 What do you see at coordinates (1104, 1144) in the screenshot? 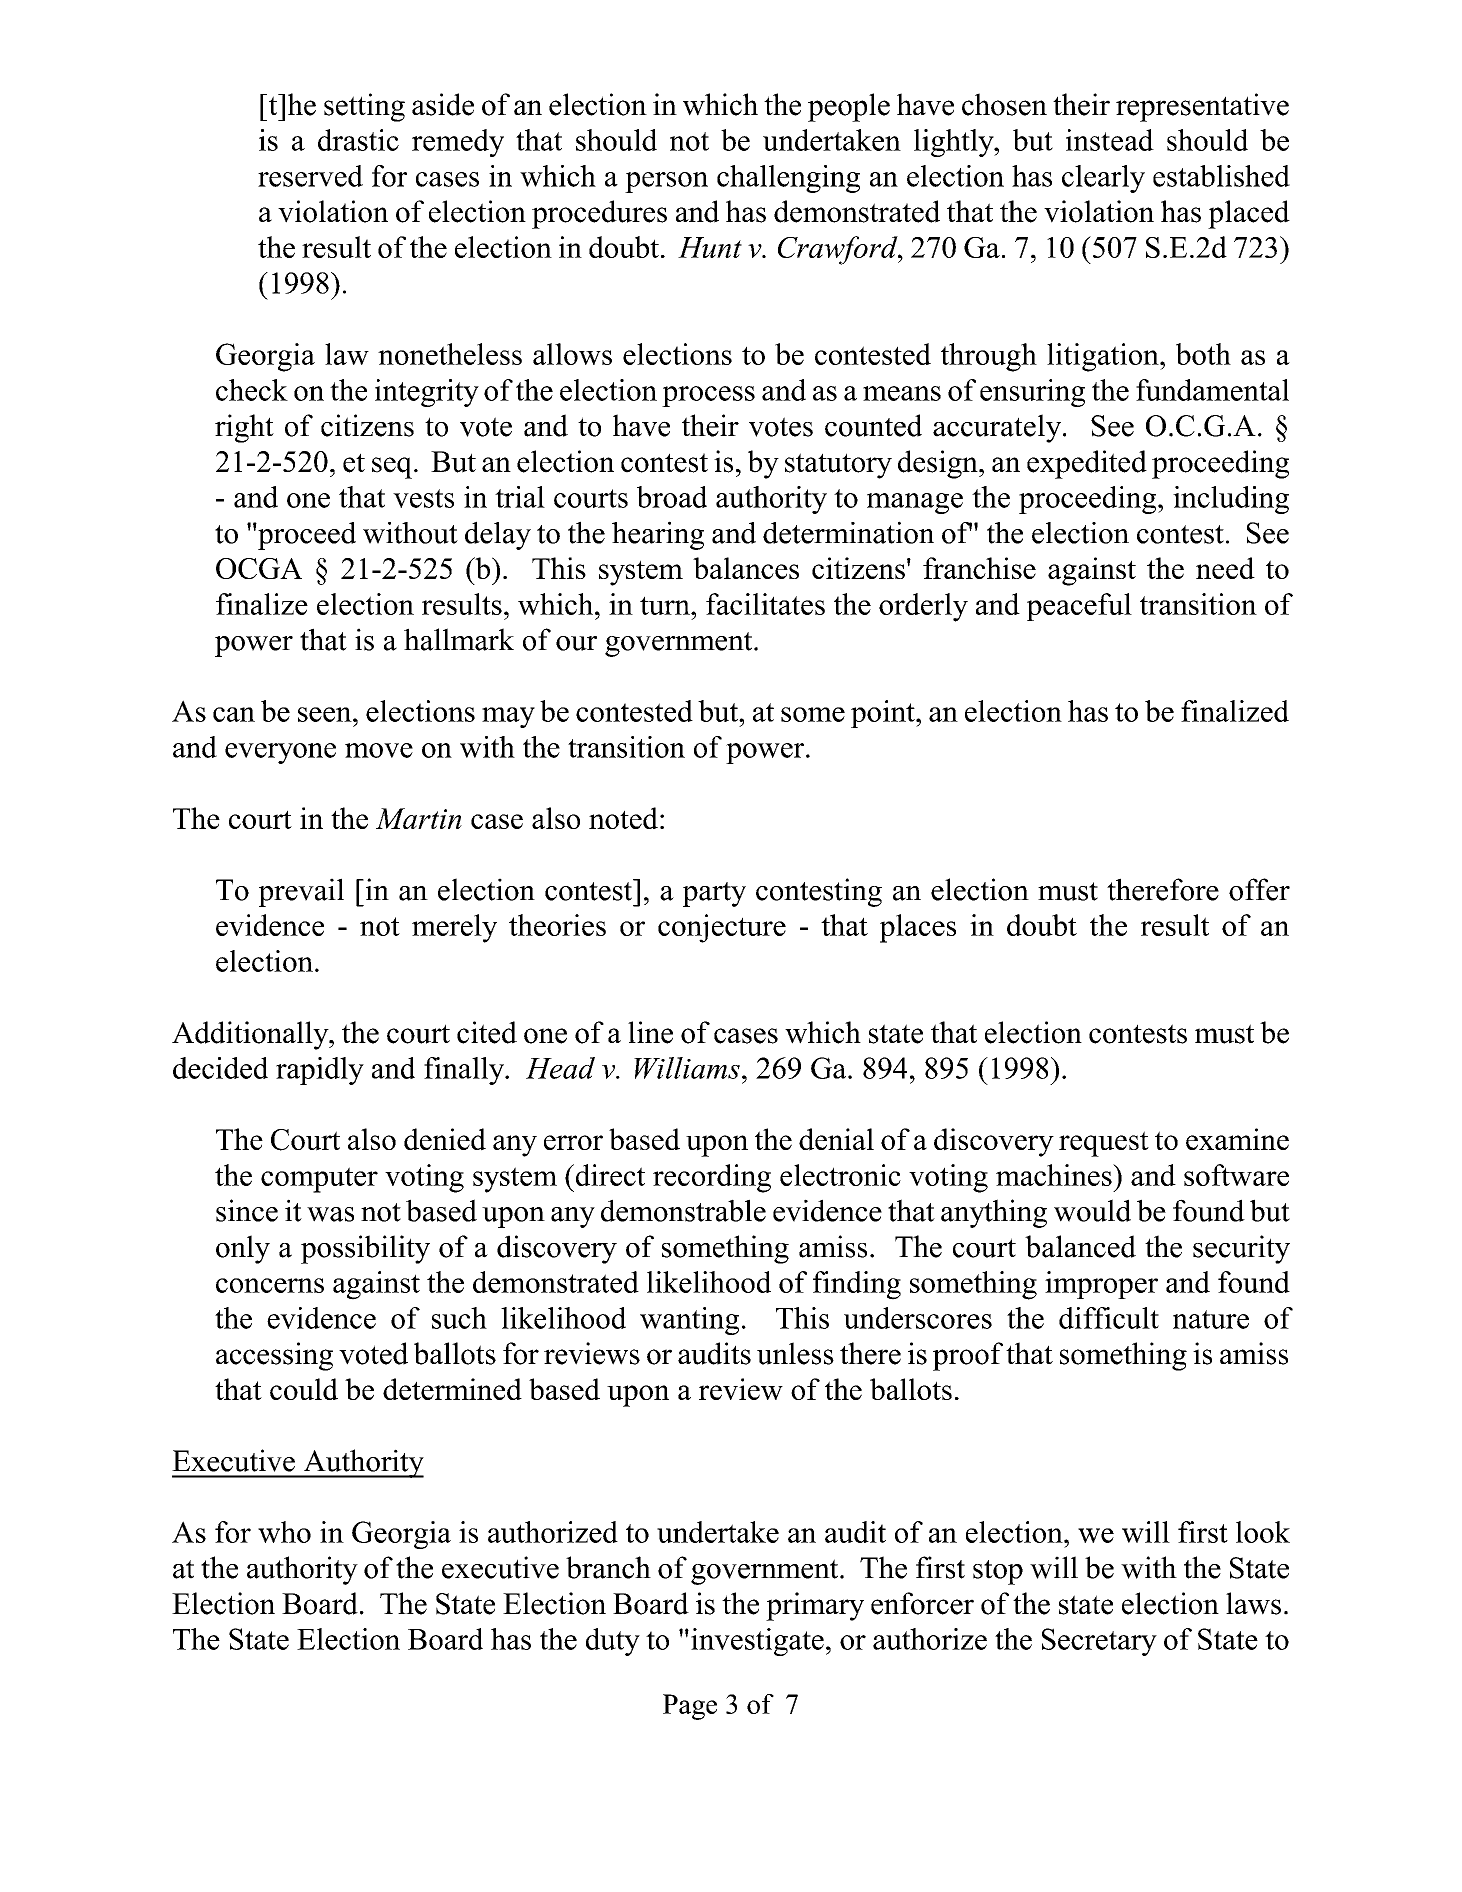
I see `request` at bounding box center [1104, 1144].
